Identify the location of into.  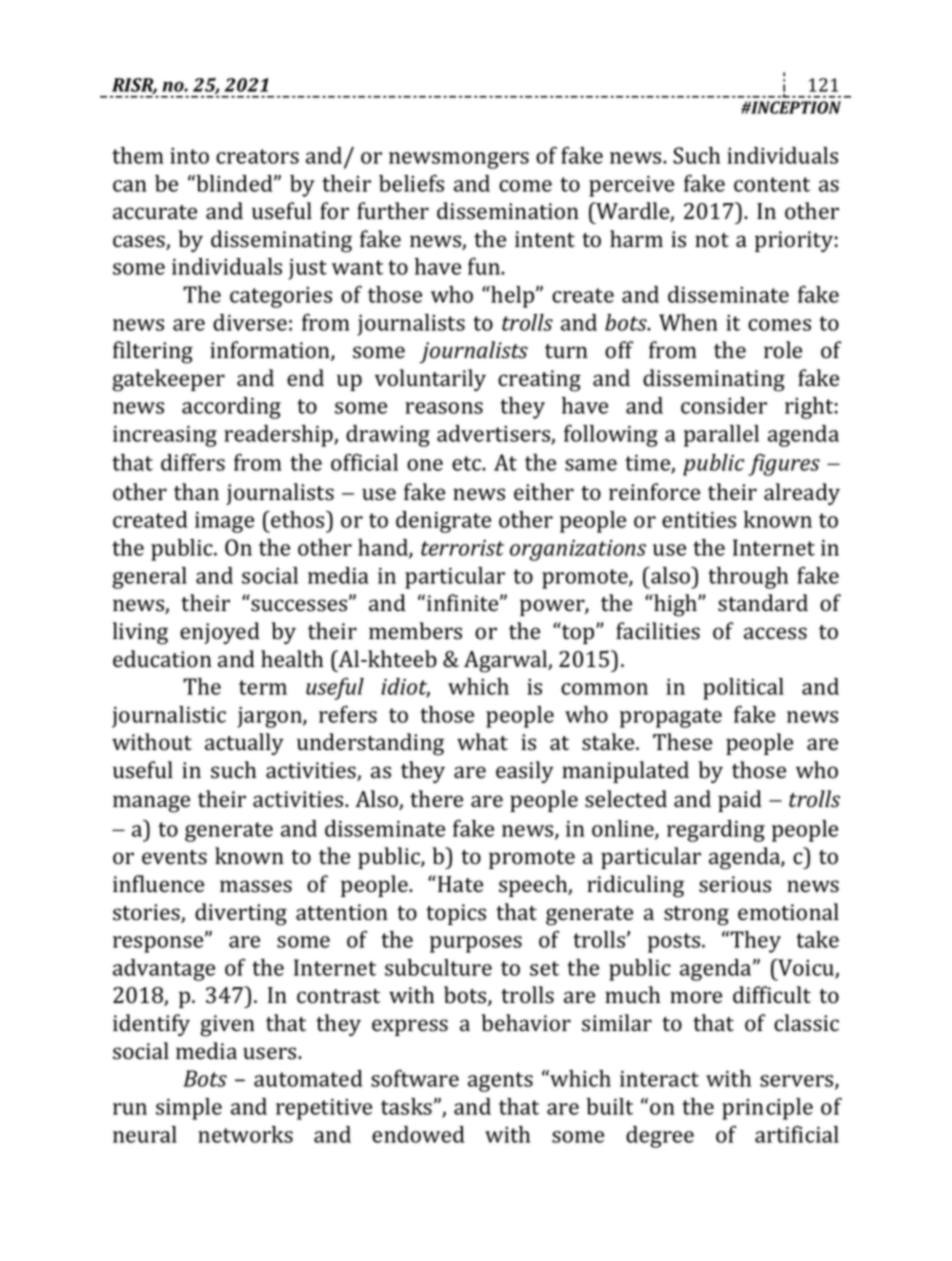
(189, 156).
